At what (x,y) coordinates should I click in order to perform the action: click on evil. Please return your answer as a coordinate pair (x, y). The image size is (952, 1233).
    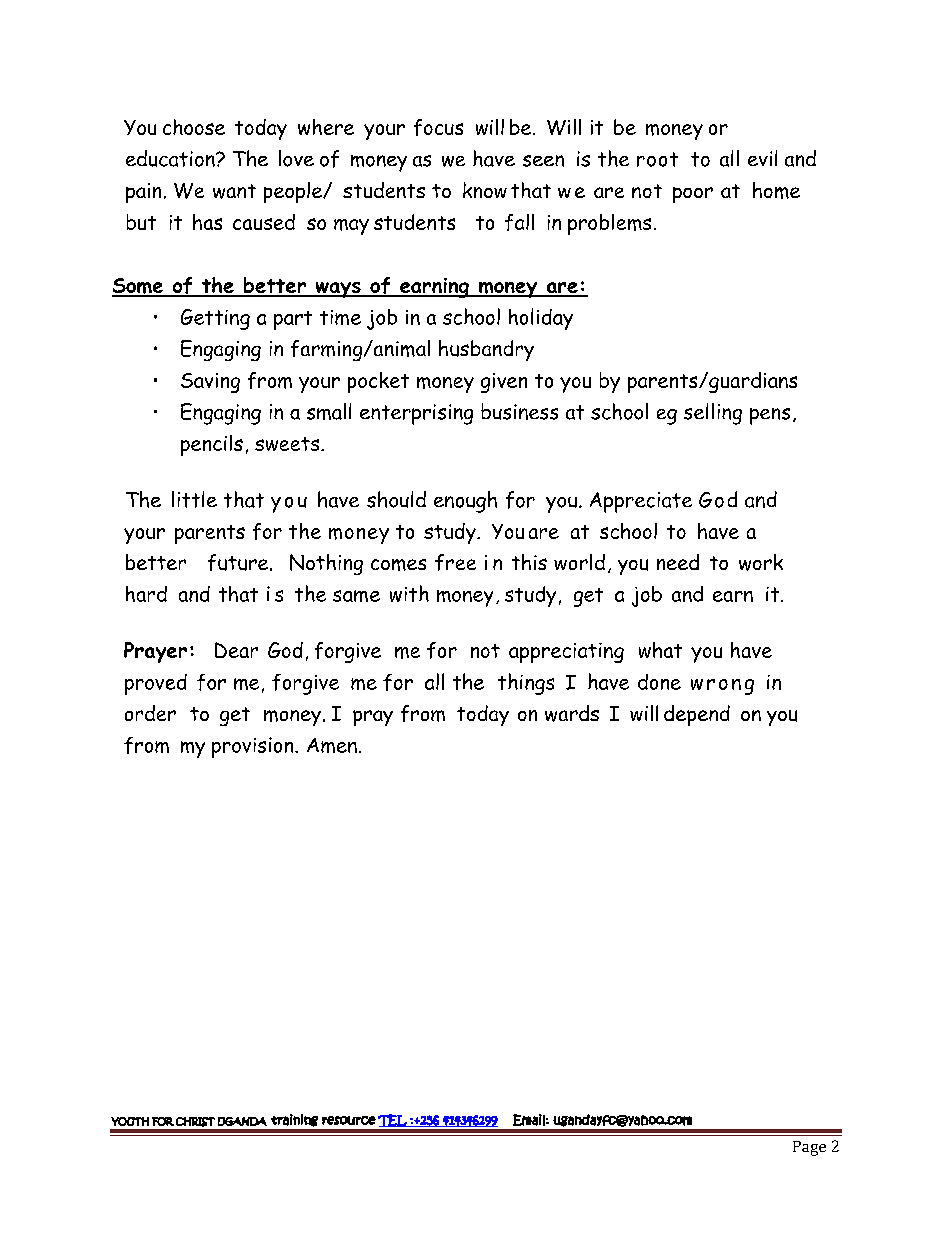
    Looking at the image, I should click on (762, 158).
